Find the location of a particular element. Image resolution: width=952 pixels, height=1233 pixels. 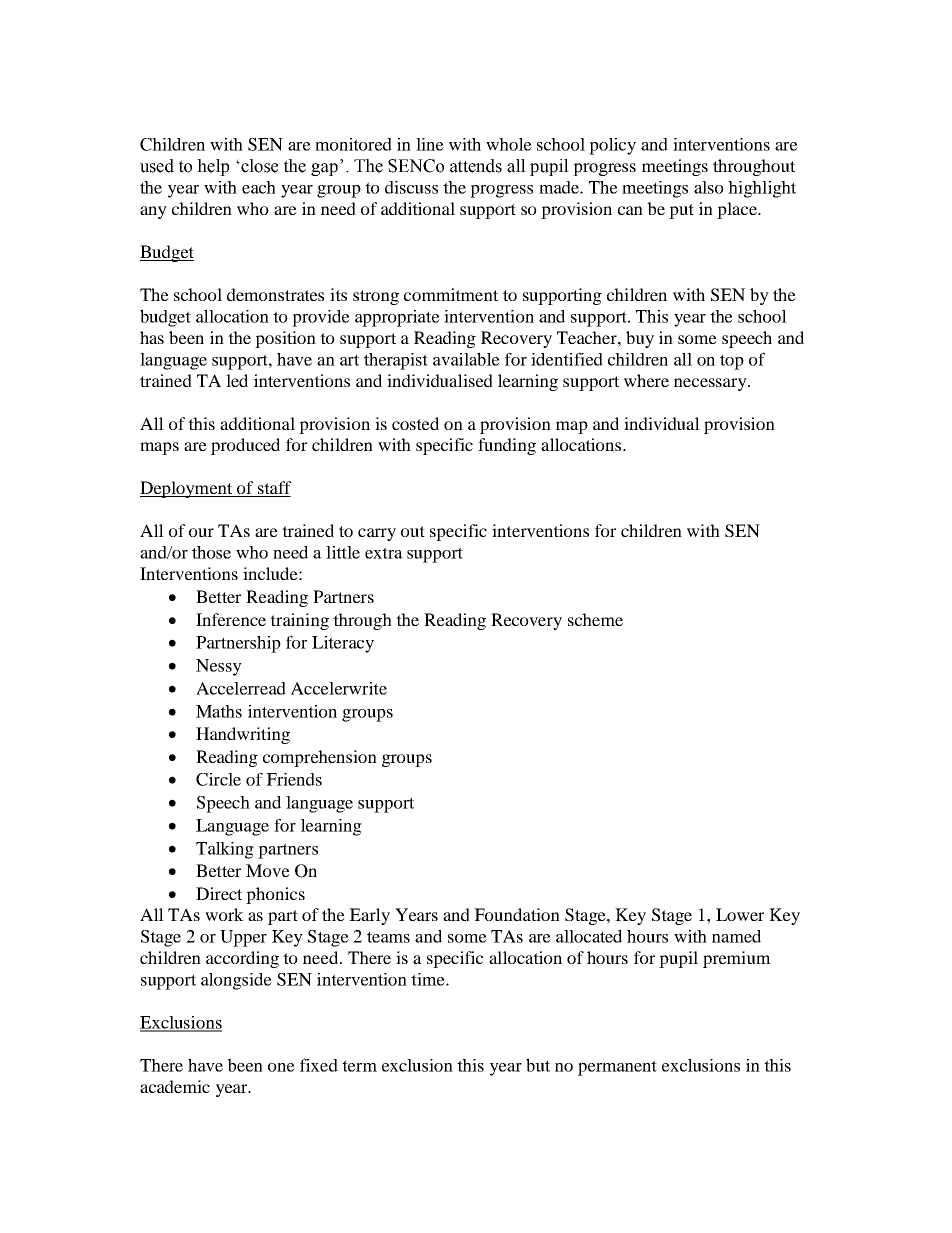

scheme is located at coordinates (595, 619).
